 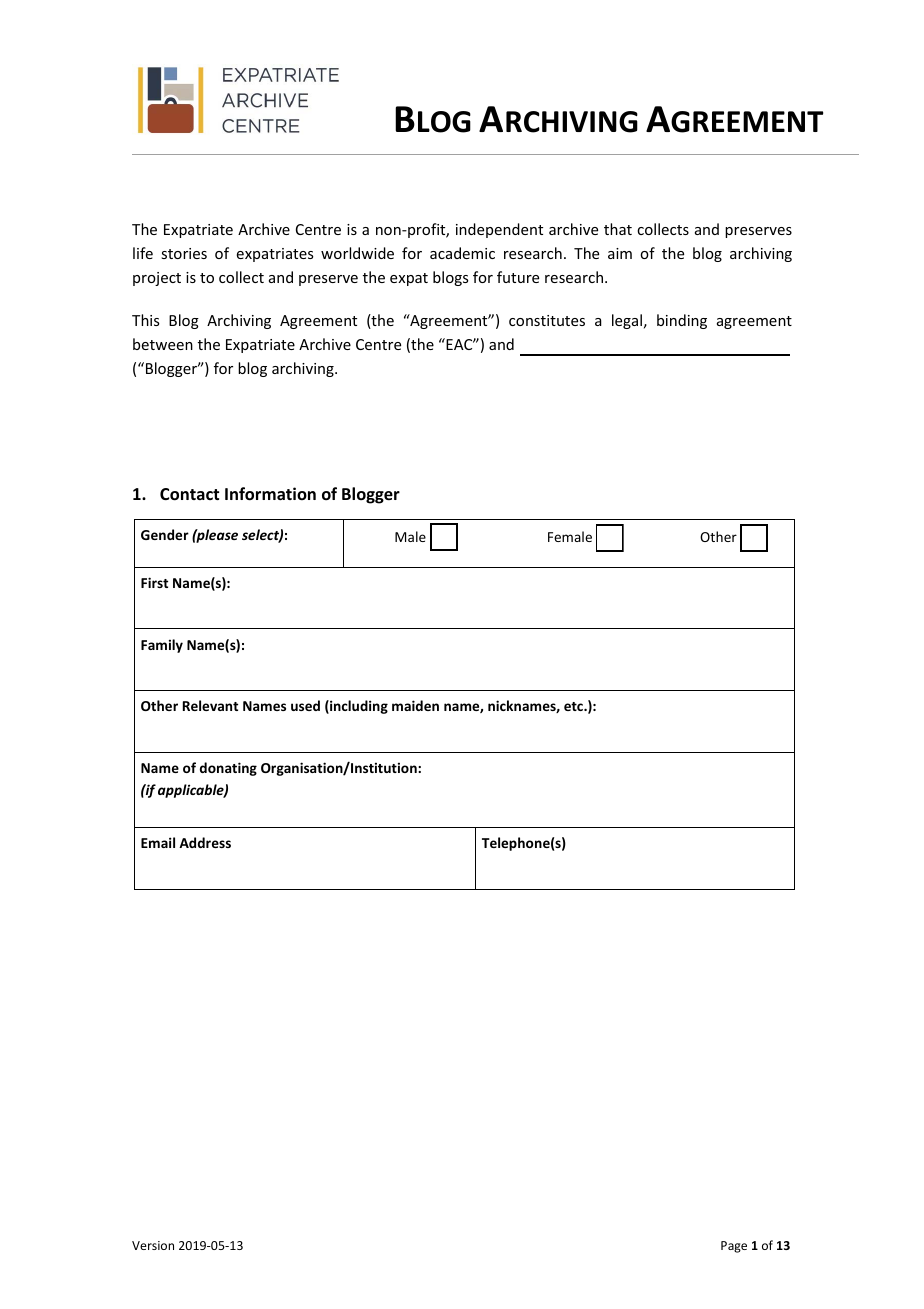 I want to click on aim, so click(x=620, y=253).
